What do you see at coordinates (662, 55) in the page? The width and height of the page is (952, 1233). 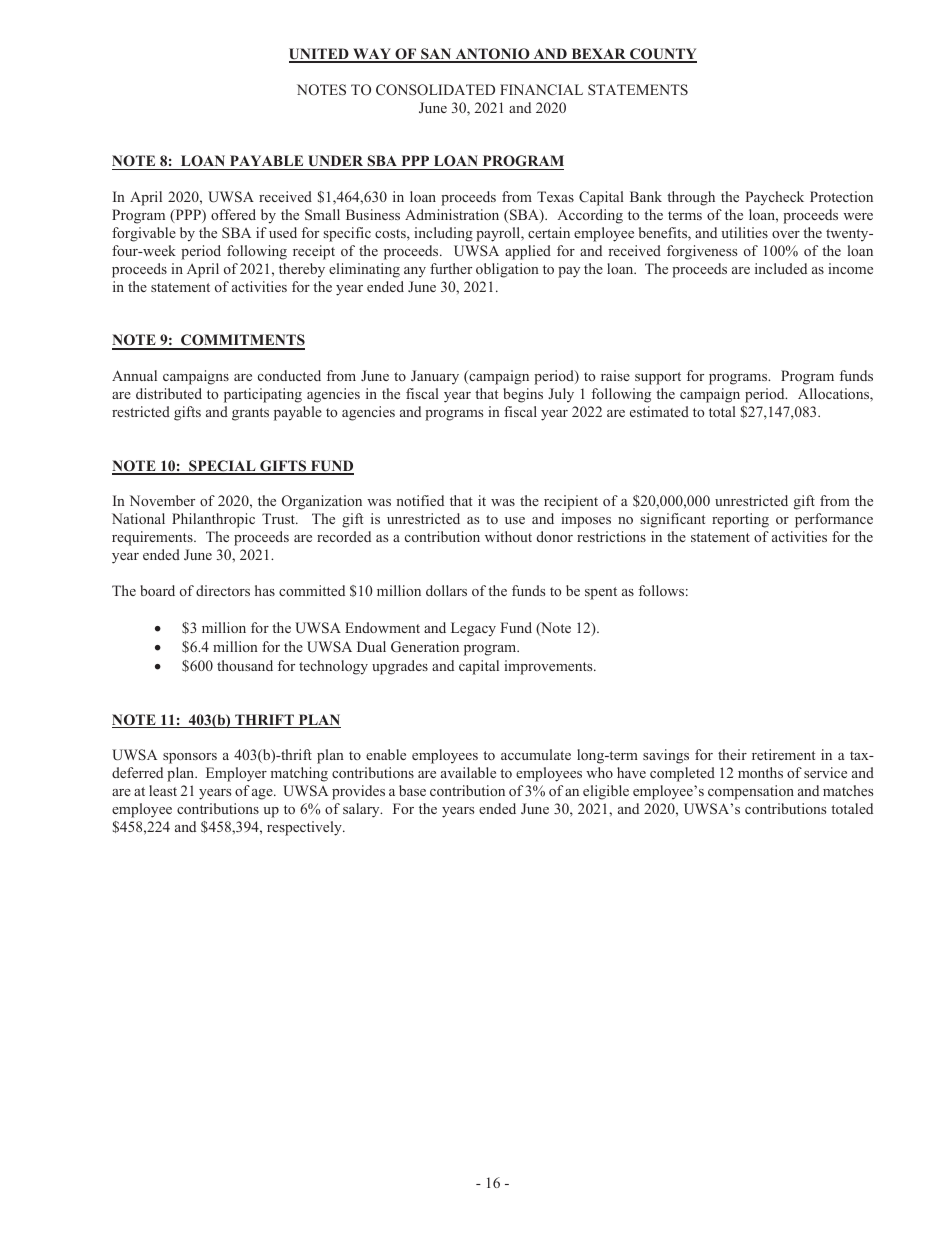 I see `COUNTY` at bounding box center [662, 55].
